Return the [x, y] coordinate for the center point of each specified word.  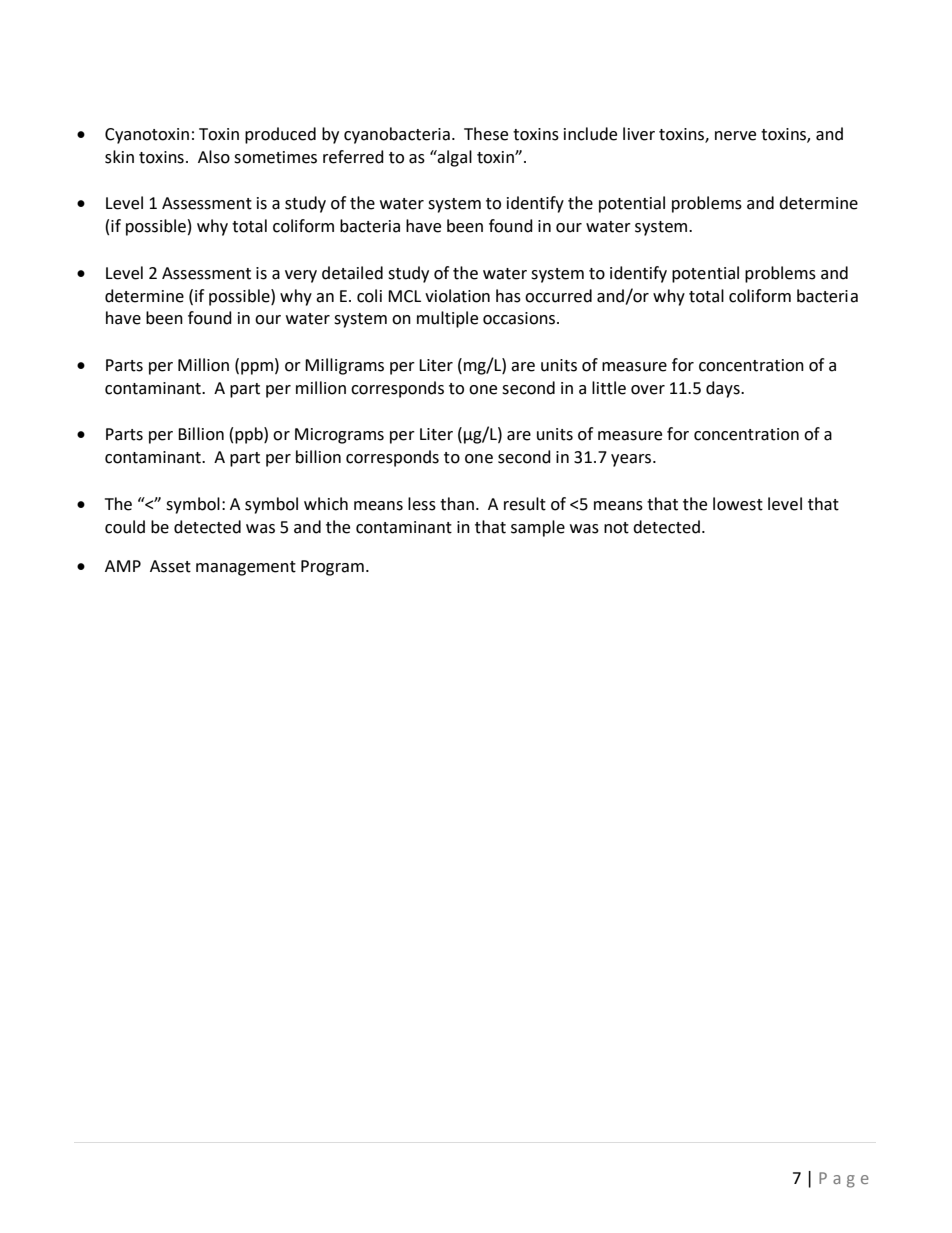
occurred [558, 296]
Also [214, 157]
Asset [170, 566]
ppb [250, 435]
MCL [404, 296]
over [648, 390]
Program [332, 568]
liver [639, 134]
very [301, 276]
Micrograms [339, 436]
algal [454, 158]
